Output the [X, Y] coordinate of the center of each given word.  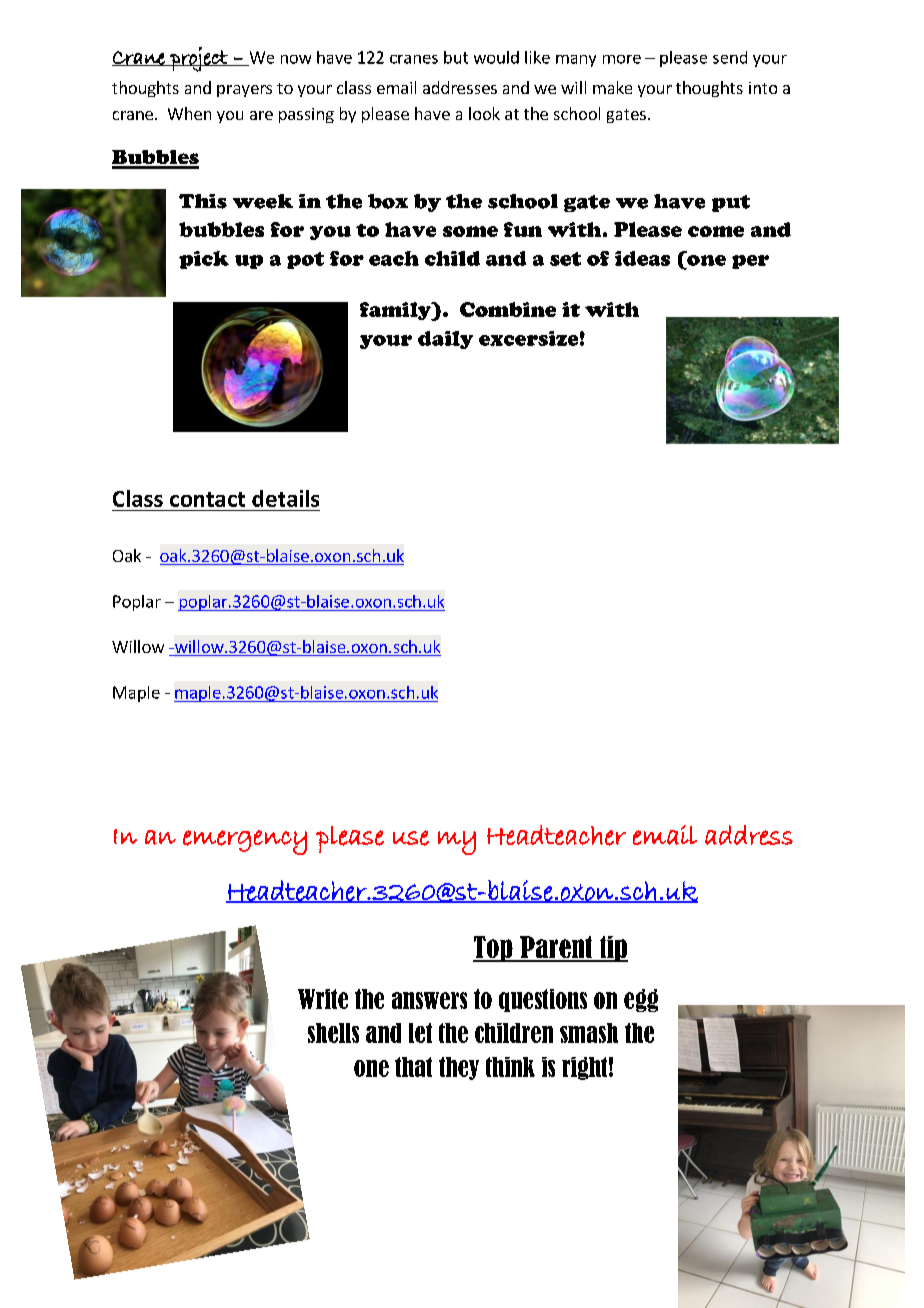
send [730, 57]
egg [641, 1000]
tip [612, 949]
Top [494, 949]
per [750, 262]
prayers [244, 91]
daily [445, 340]
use [411, 838]
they [459, 1068]
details [285, 498]
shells [333, 1033]
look [484, 113]
